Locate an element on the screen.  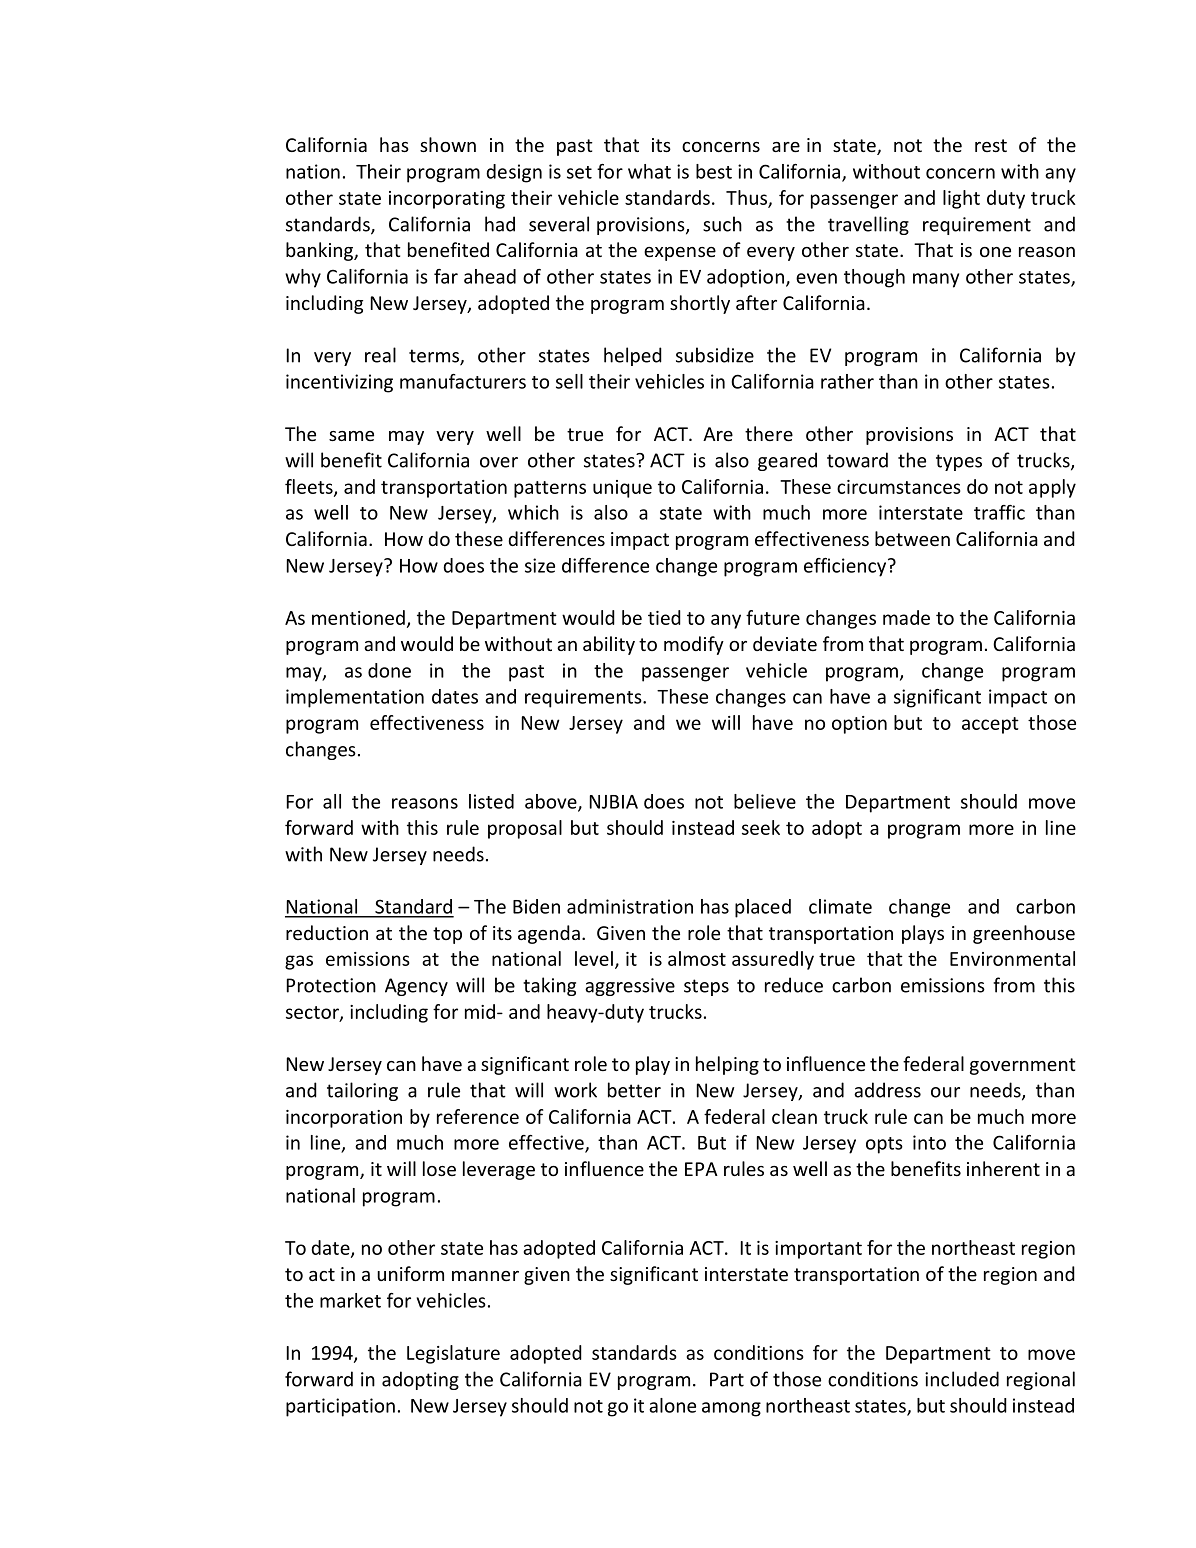
top is located at coordinates (447, 935).
